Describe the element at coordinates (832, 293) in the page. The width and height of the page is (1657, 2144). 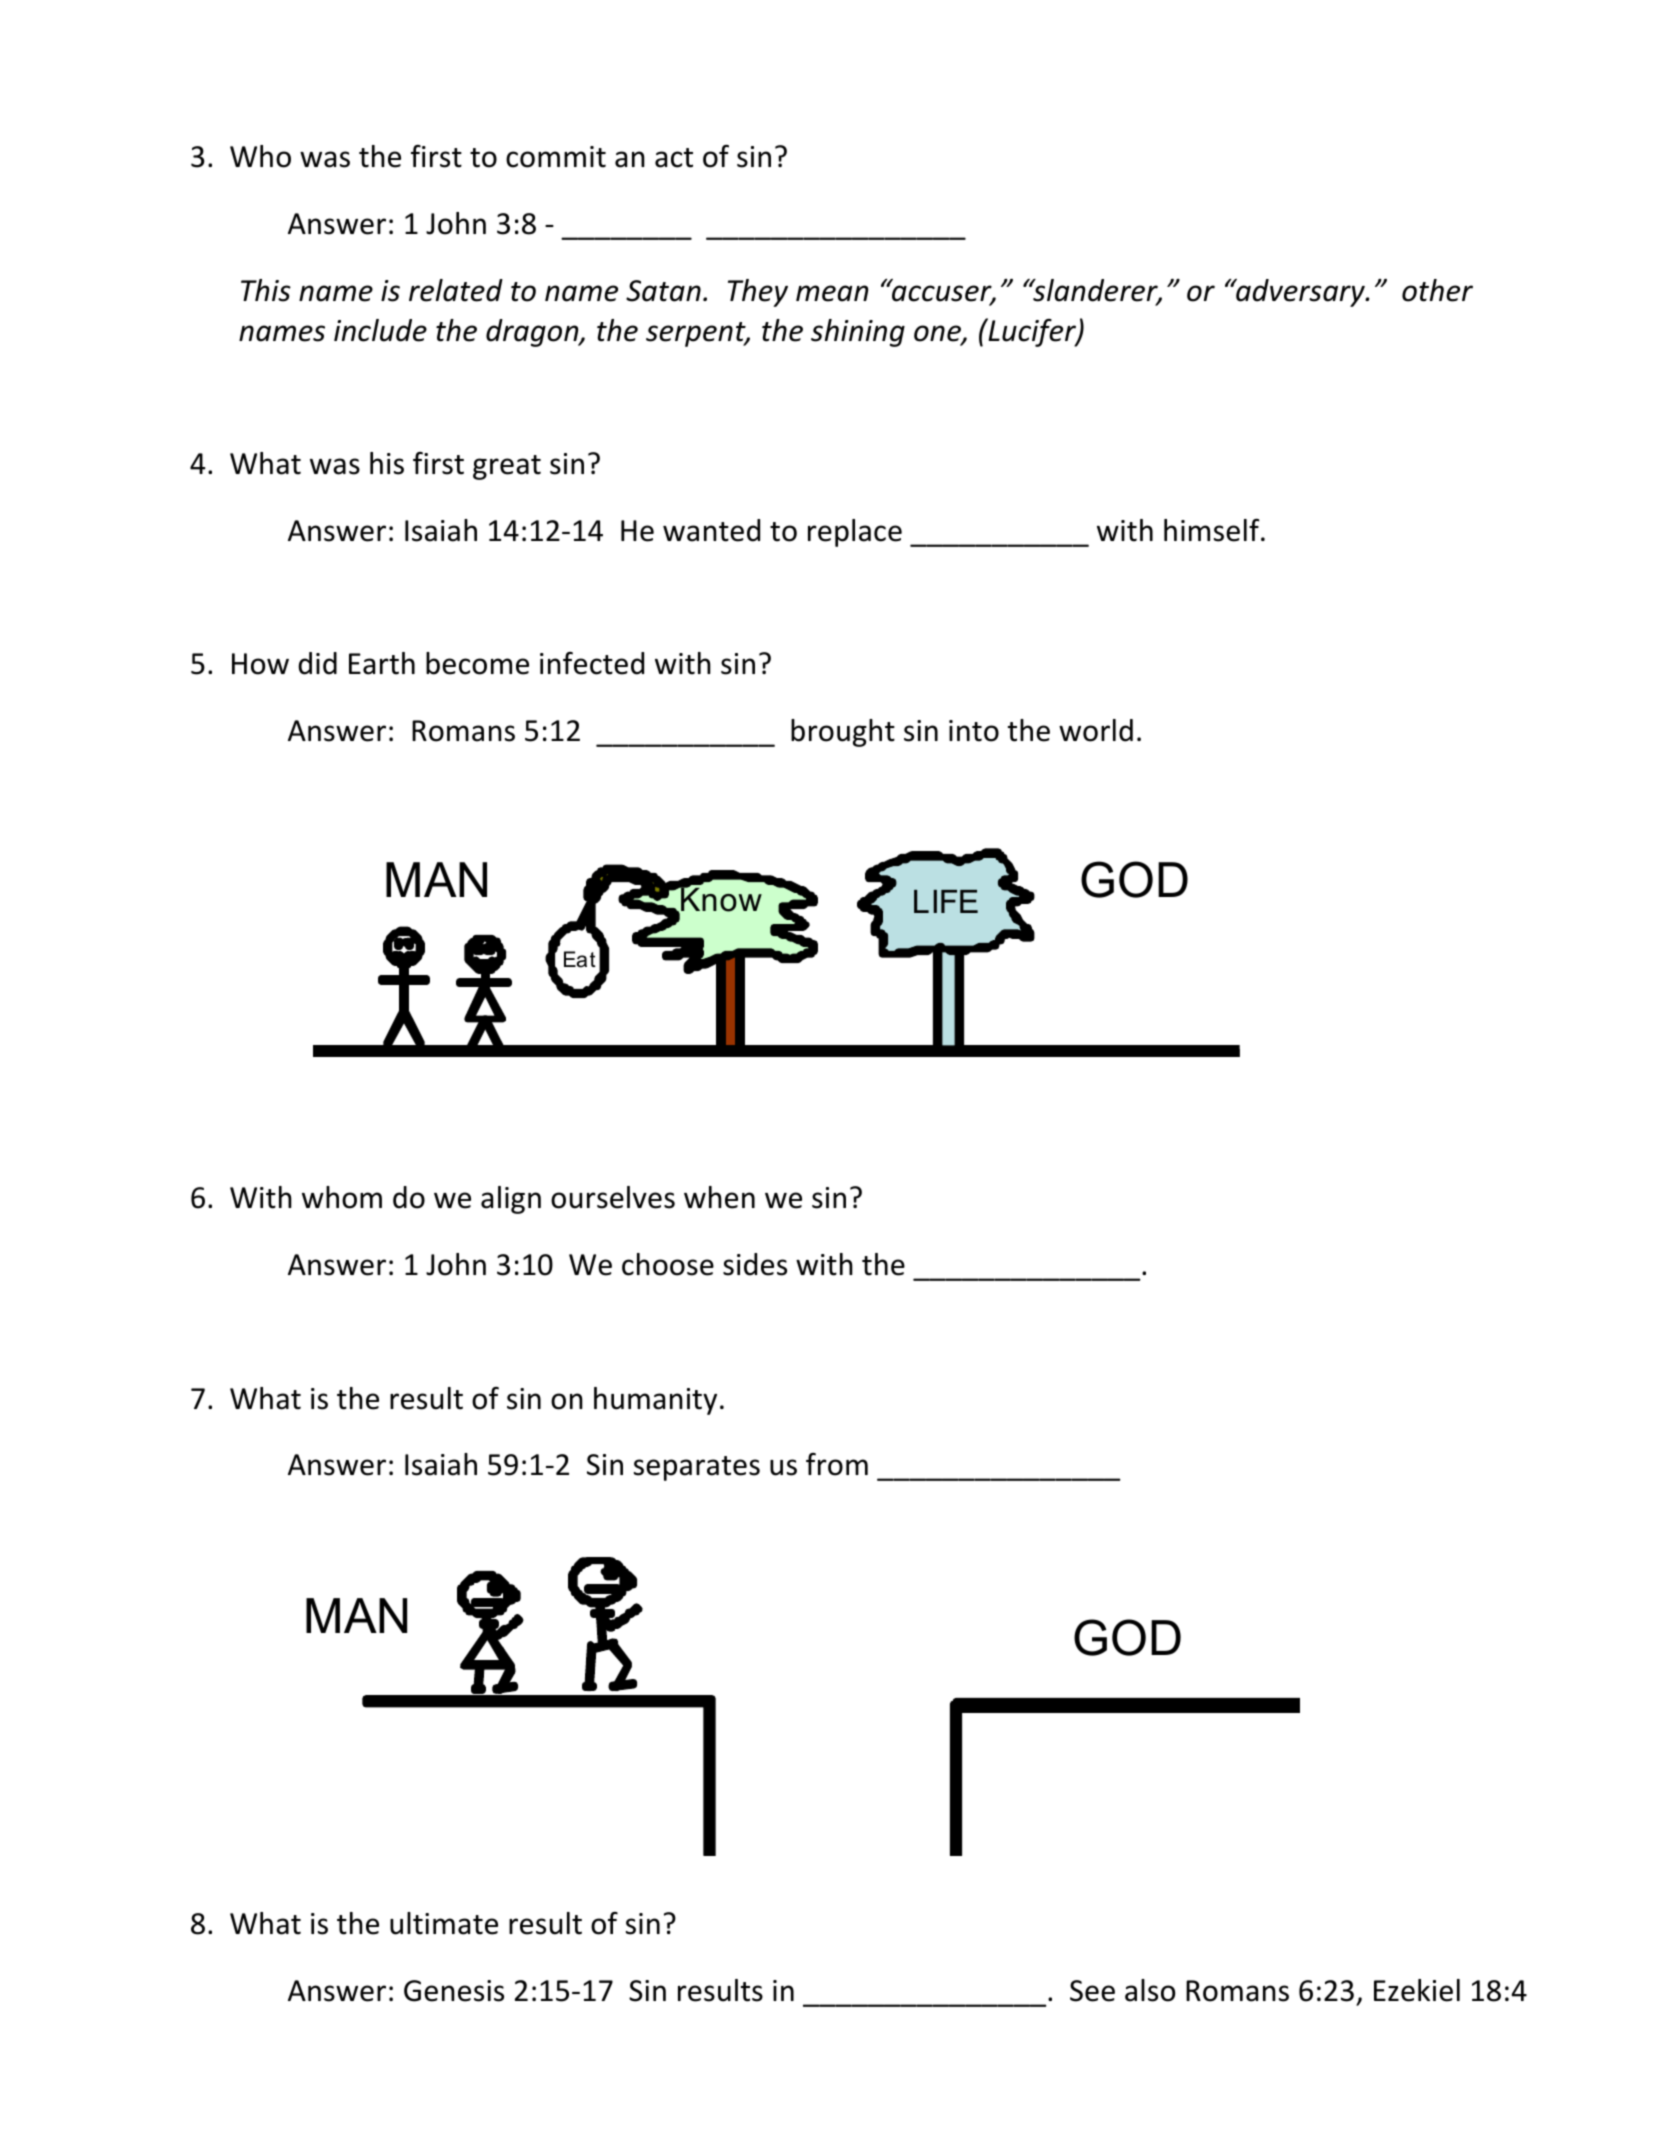
I see `mean` at that location.
